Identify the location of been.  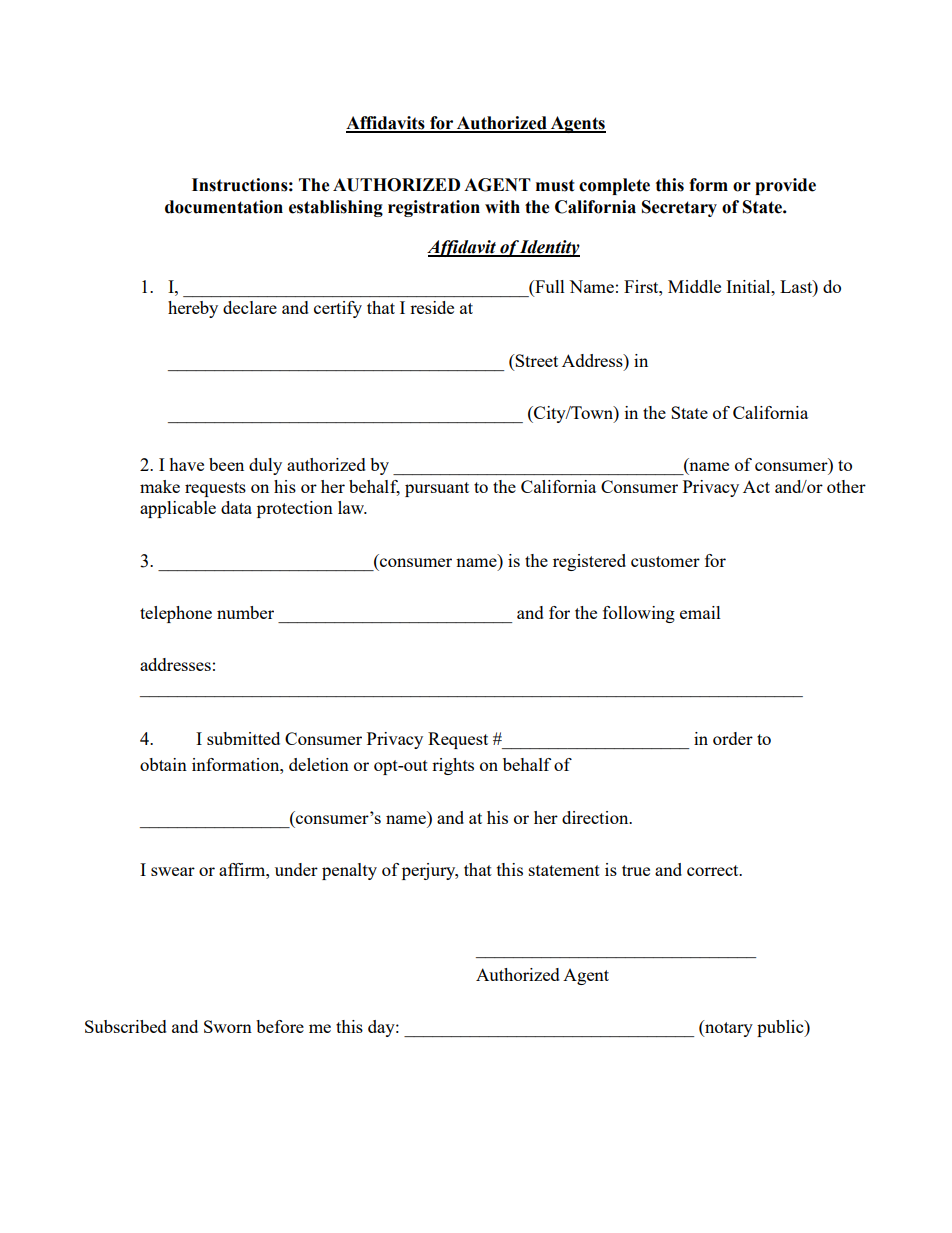
(226, 464).
